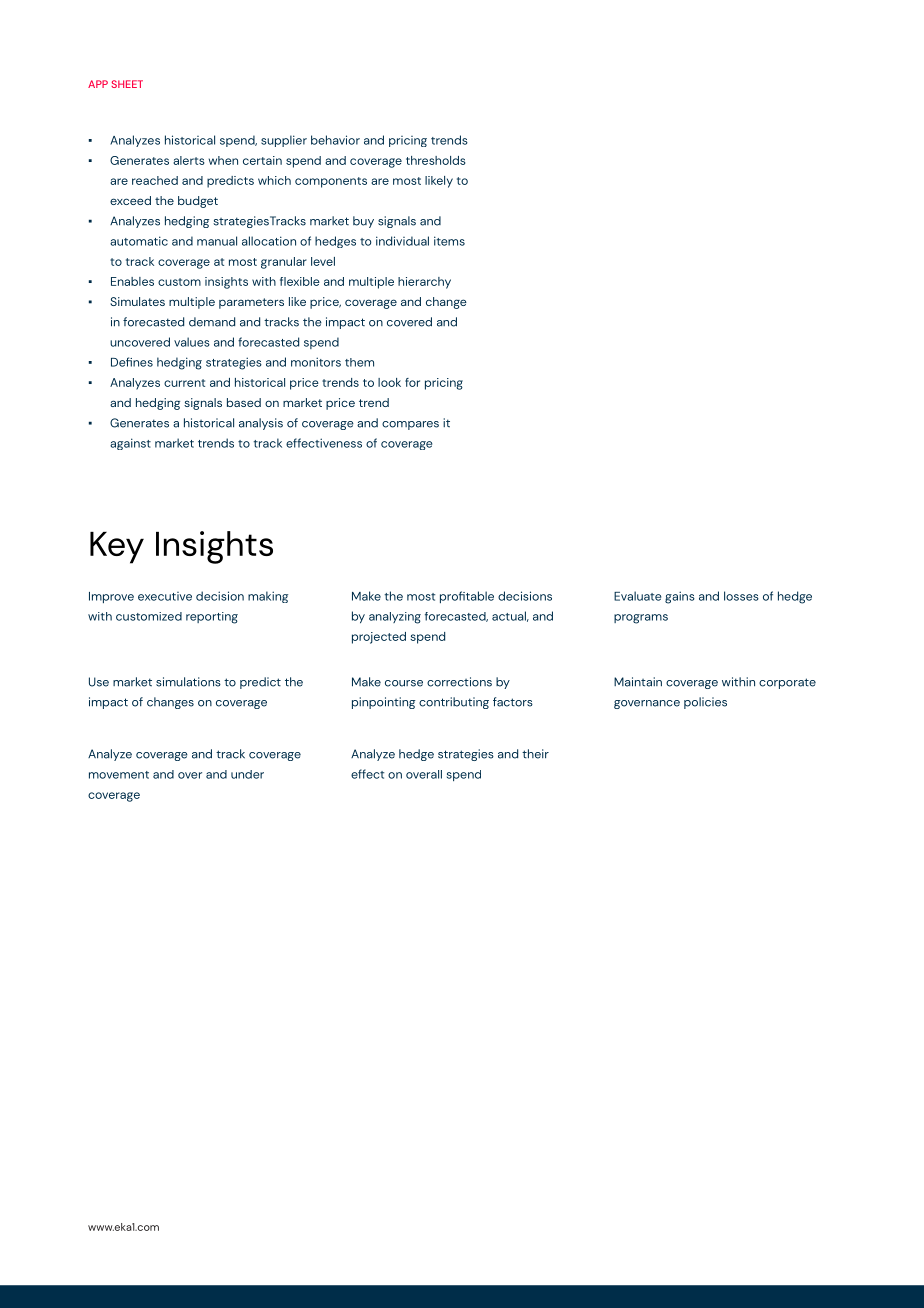 The height and width of the screenshot is (1308, 924). I want to click on SHEET, so click(127, 84).
